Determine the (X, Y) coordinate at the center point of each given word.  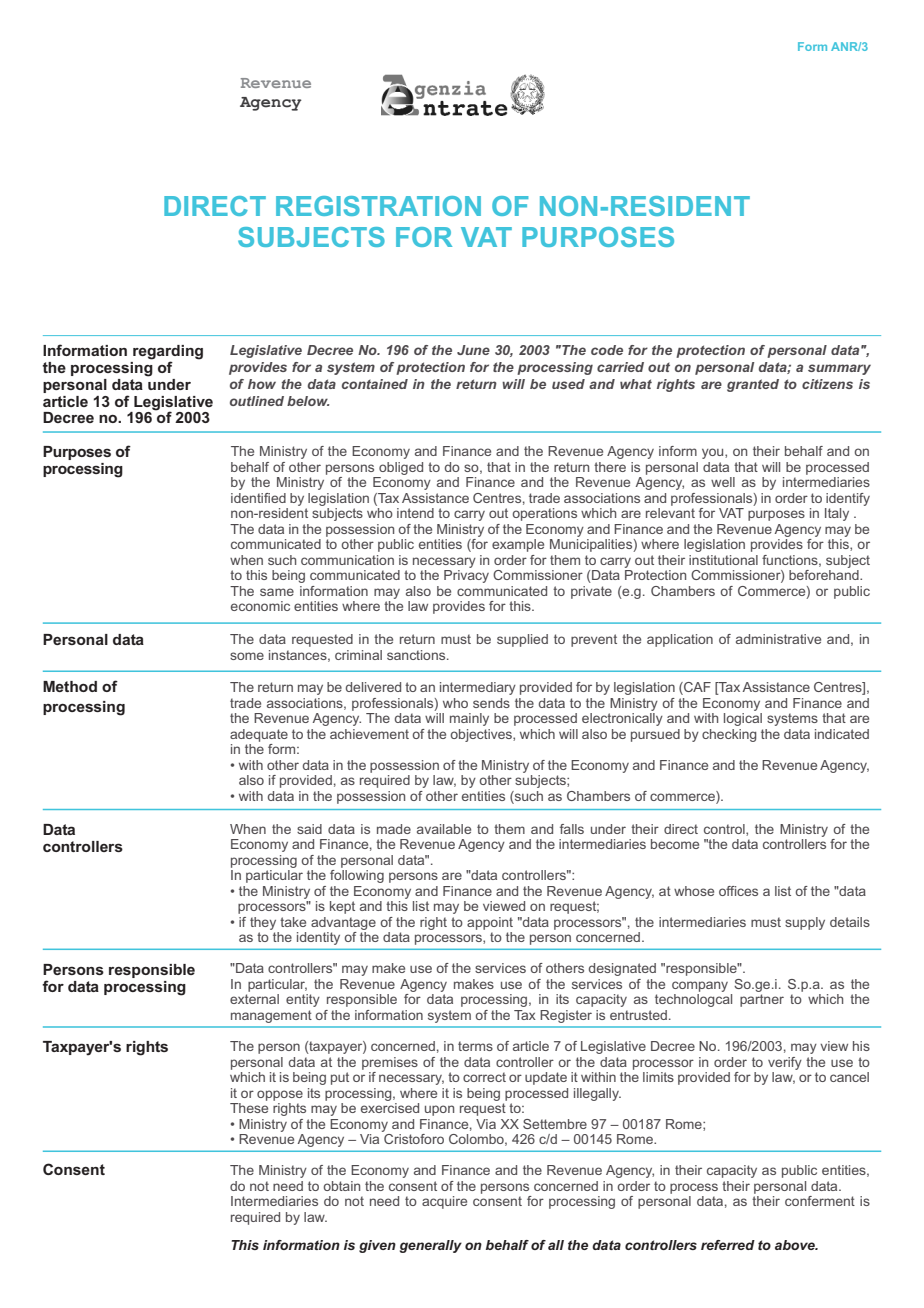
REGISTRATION (378, 206)
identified (258, 498)
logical (743, 719)
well (723, 482)
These (249, 1108)
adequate (259, 735)
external (254, 999)
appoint (490, 923)
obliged (401, 468)
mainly (469, 719)
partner (762, 1000)
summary (839, 369)
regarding (168, 353)
